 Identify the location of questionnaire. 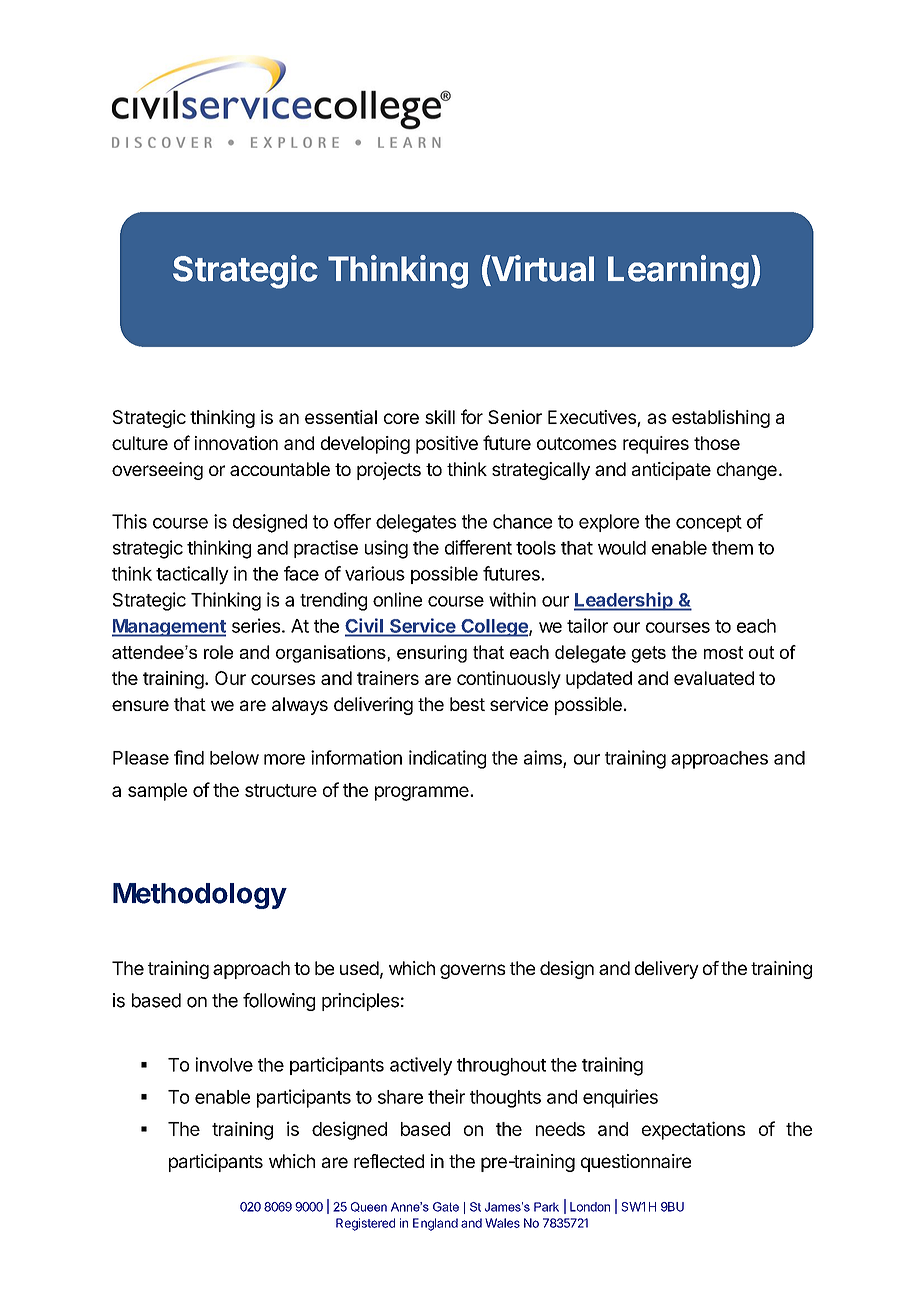
(636, 1163).
